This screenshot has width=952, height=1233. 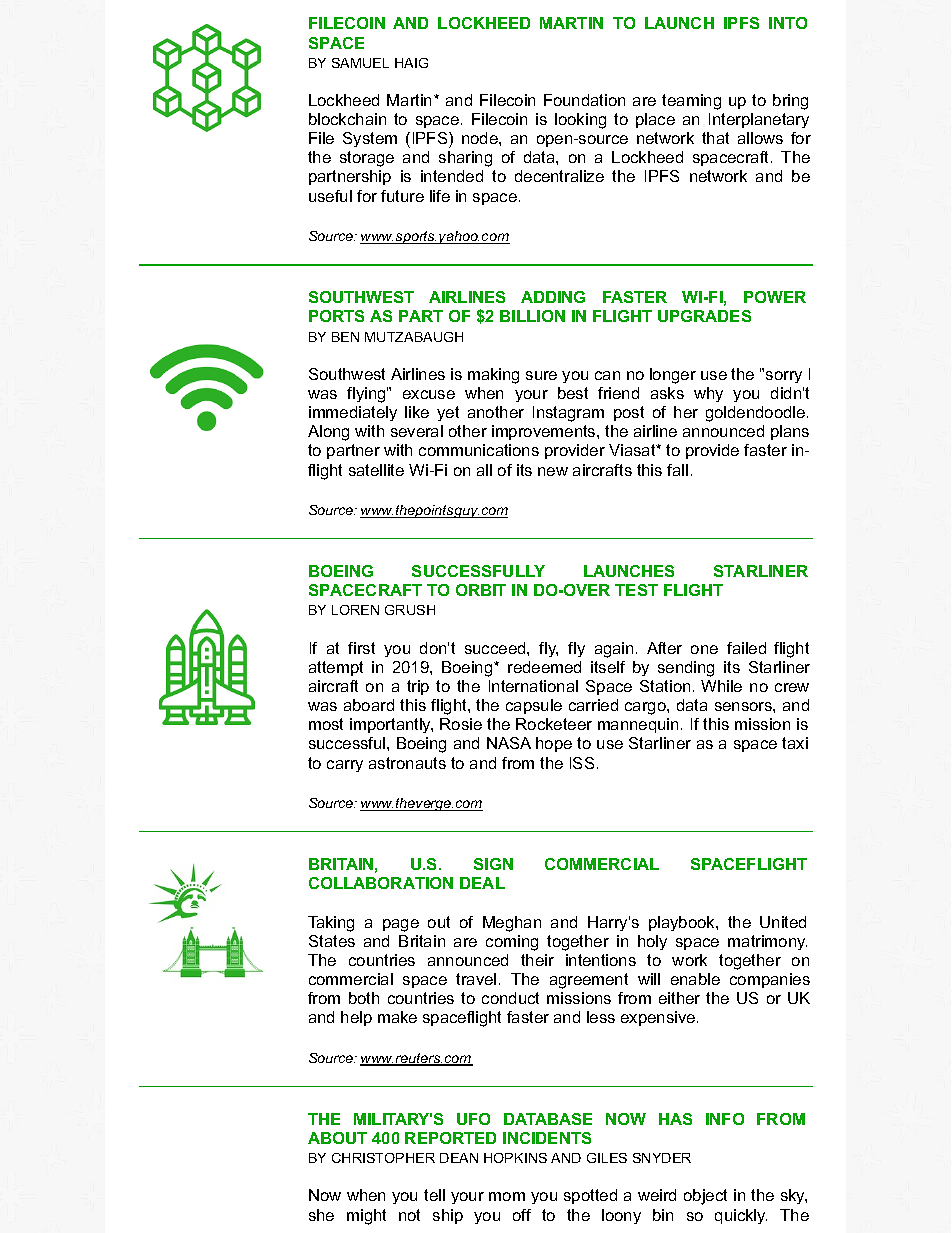 What do you see at coordinates (360, 63) in the screenshot?
I see `SAMUEL` at bounding box center [360, 63].
